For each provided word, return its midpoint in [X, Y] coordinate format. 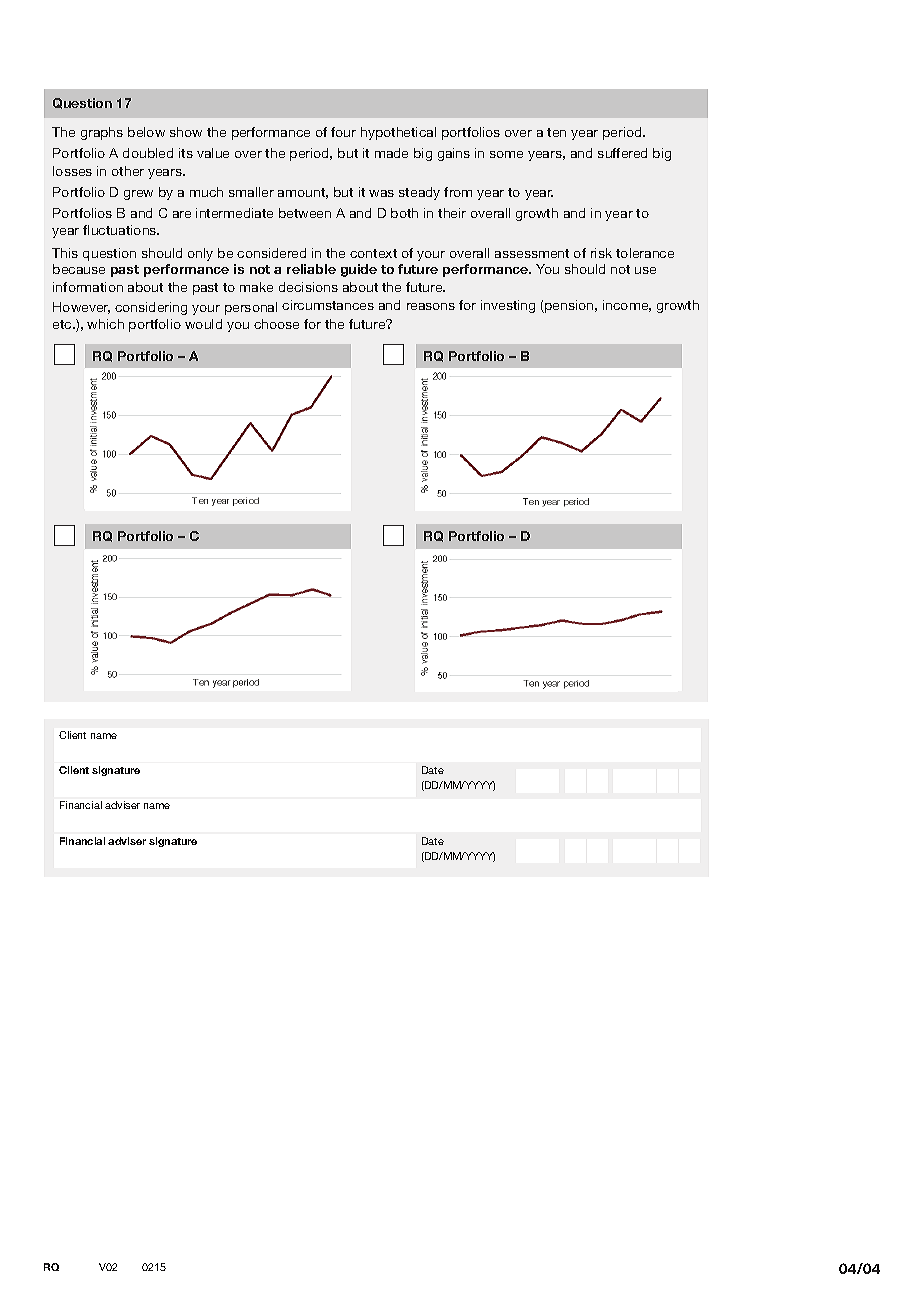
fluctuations [121, 230]
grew [138, 195]
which [105, 324]
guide [359, 270]
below [146, 132]
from [458, 192]
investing [508, 306]
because [79, 269]
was [381, 193]
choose [276, 324]
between [305, 213]
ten [556, 132]
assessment [532, 253]
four [343, 132]
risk [601, 253]
